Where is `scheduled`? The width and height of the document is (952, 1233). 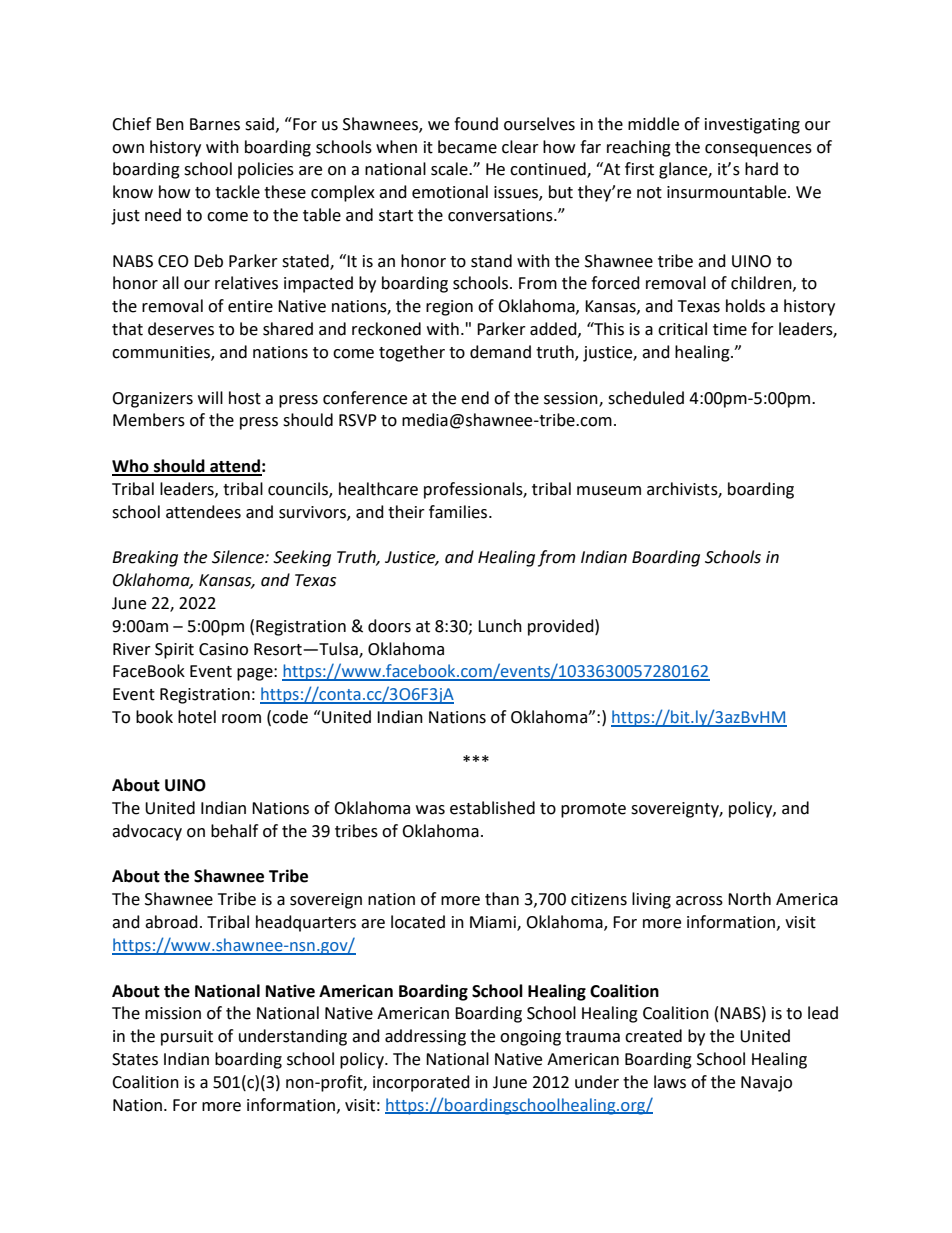
scheduled is located at coordinates (646, 398).
